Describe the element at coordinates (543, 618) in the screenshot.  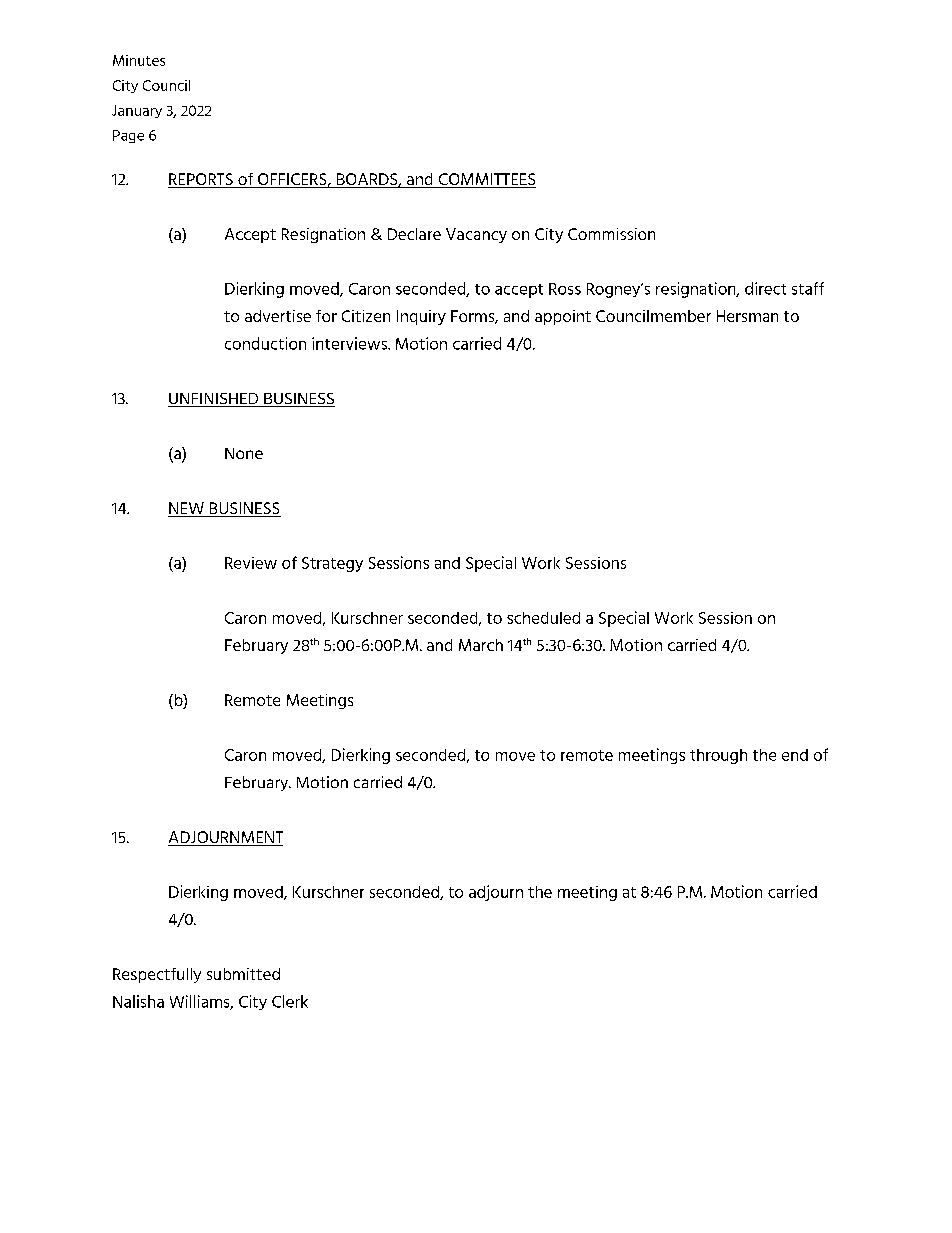
I see `scheduled` at that location.
